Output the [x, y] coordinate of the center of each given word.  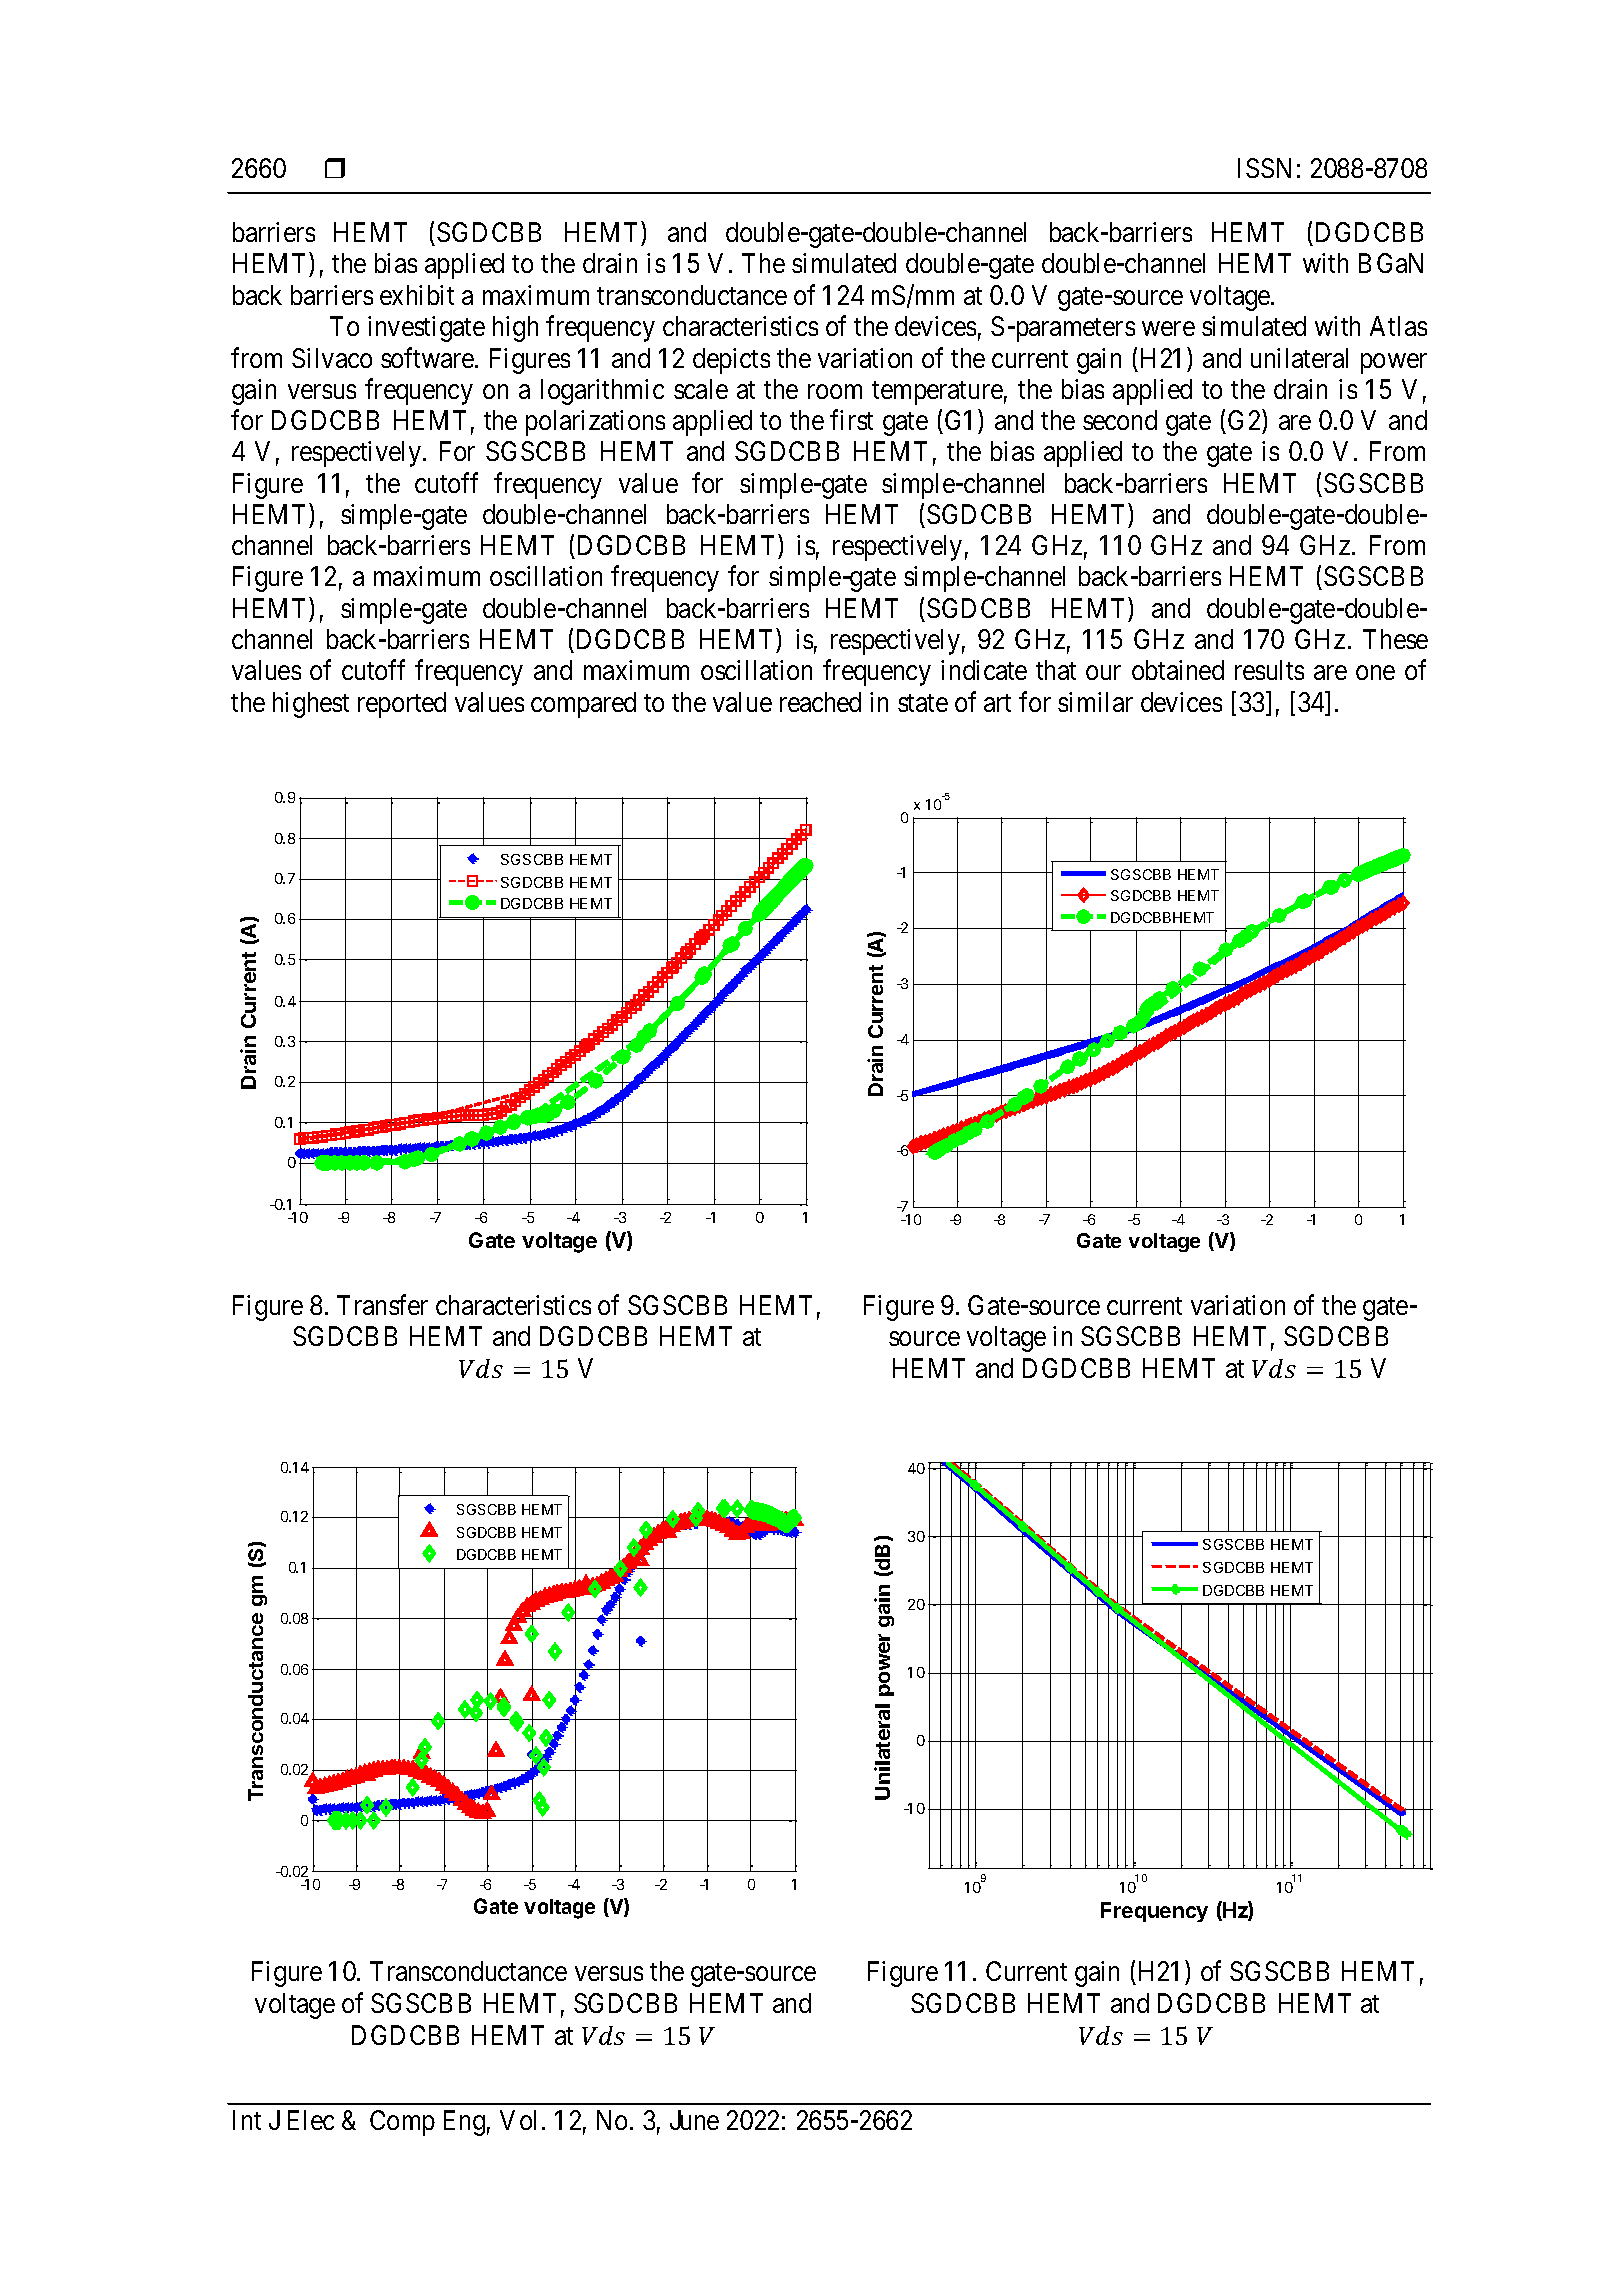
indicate [984, 670]
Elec [311, 2120]
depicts [731, 361]
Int [247, 2120]
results [1269, 670]
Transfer [382, 1304]
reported [402, 705]
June [694, 2120]
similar [1095, 702]
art [997, 703]
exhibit [417, 295]
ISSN [1264, 168]
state [923, 703]
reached [820, 702]
